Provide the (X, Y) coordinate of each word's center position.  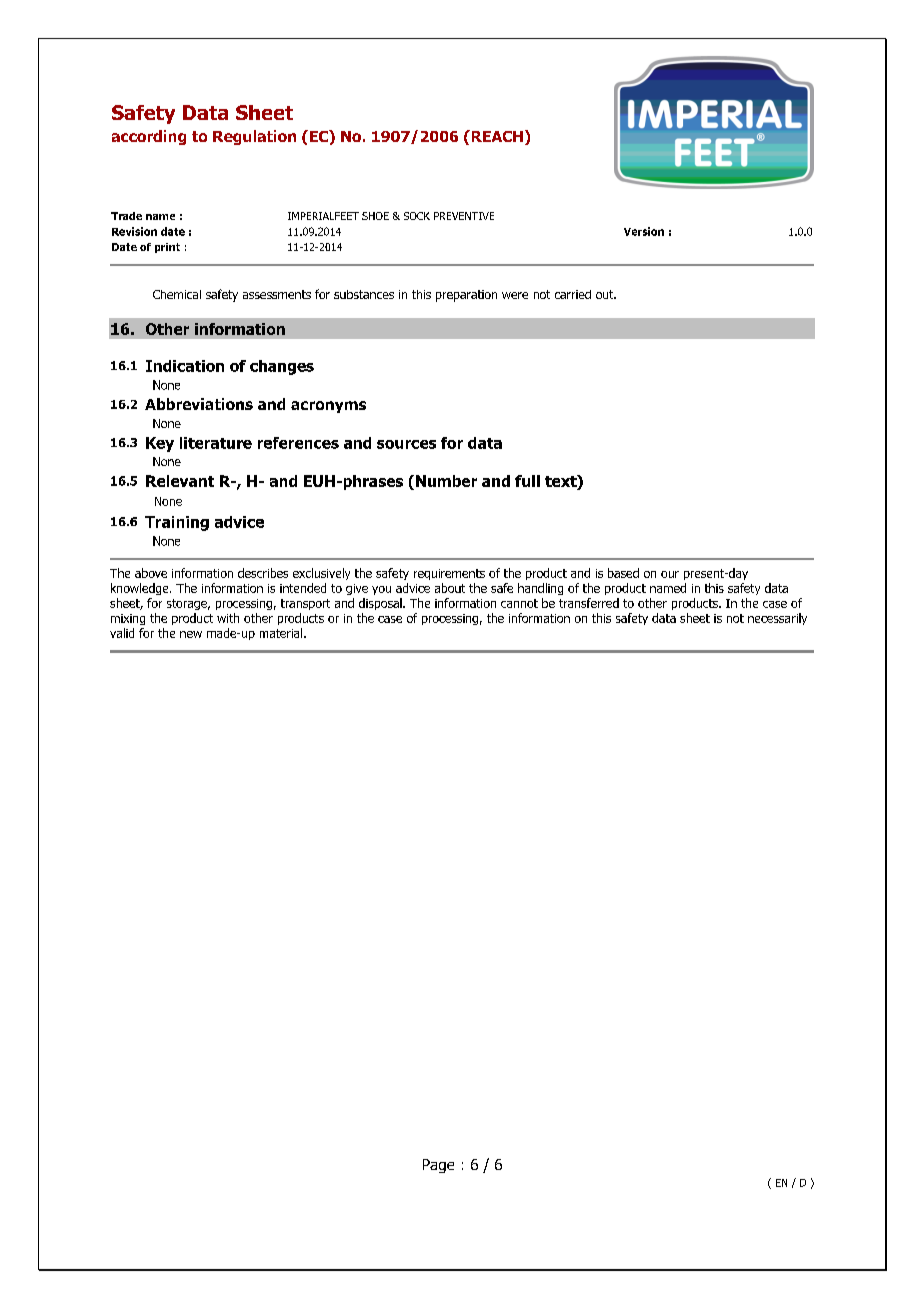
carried (573, 294)
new (191, 634)
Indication (185, 366)
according (149, 137)
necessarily (777, 619)
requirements (449, 574)
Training (177, 523)
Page (438, 1166)
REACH (496, 136)
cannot (519, 603)
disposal (381, 604)
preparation (466, 296)
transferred (589, 603)
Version (644, 231)
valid (122, 633)
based (623, 573)
